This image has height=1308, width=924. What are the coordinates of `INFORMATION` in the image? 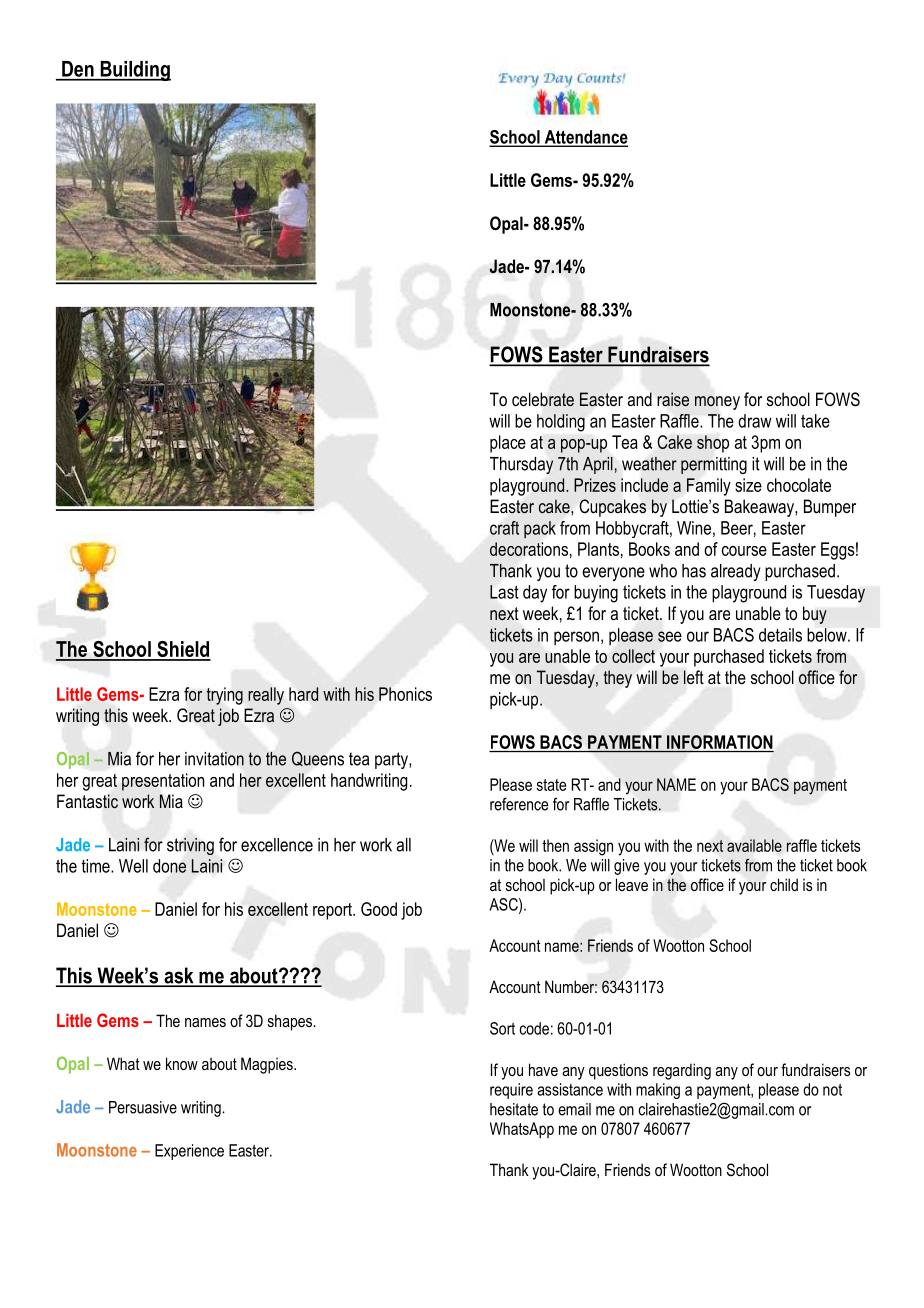 It's located at (720, 742).
